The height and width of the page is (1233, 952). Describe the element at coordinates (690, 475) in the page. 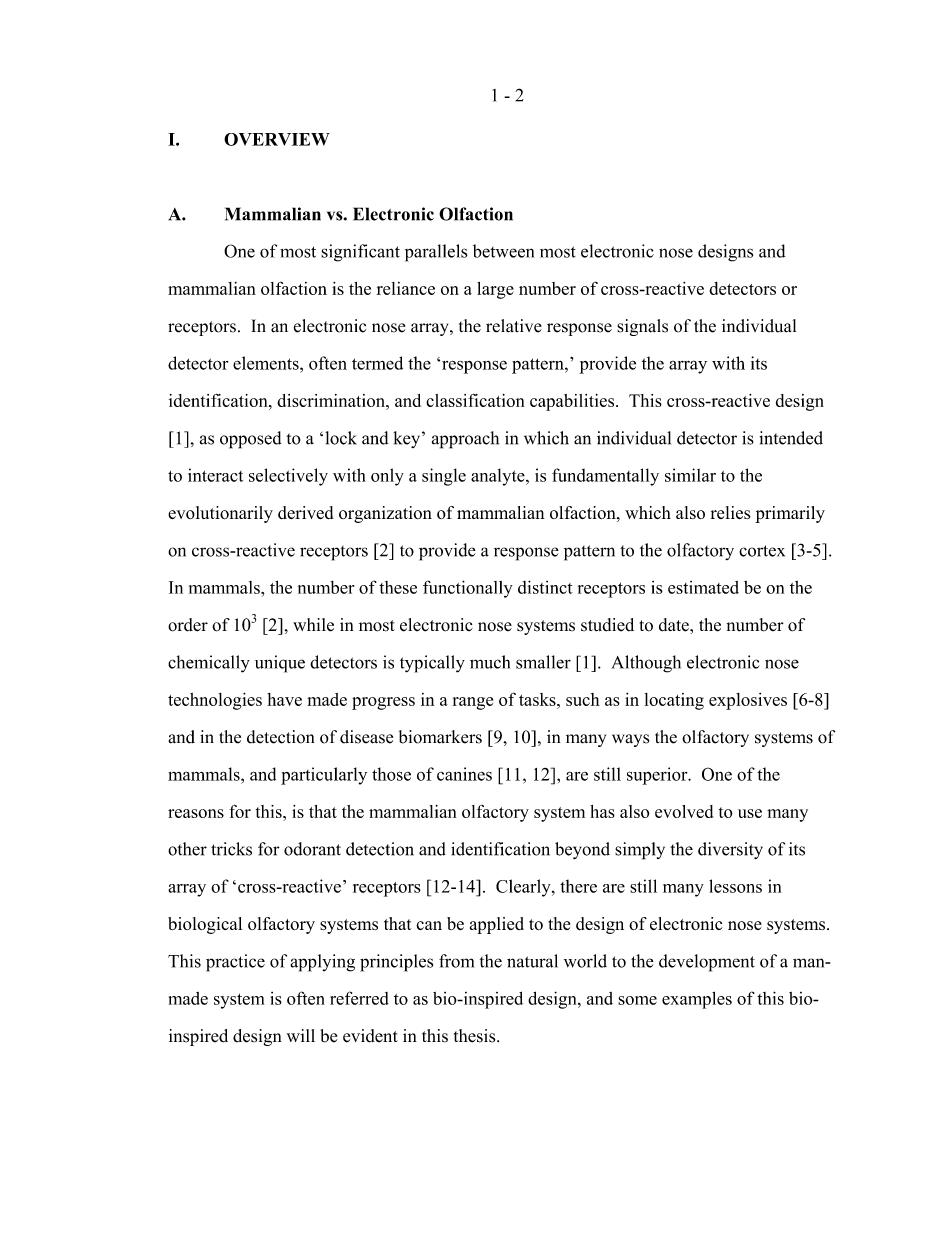

I see `similar` at that location.
